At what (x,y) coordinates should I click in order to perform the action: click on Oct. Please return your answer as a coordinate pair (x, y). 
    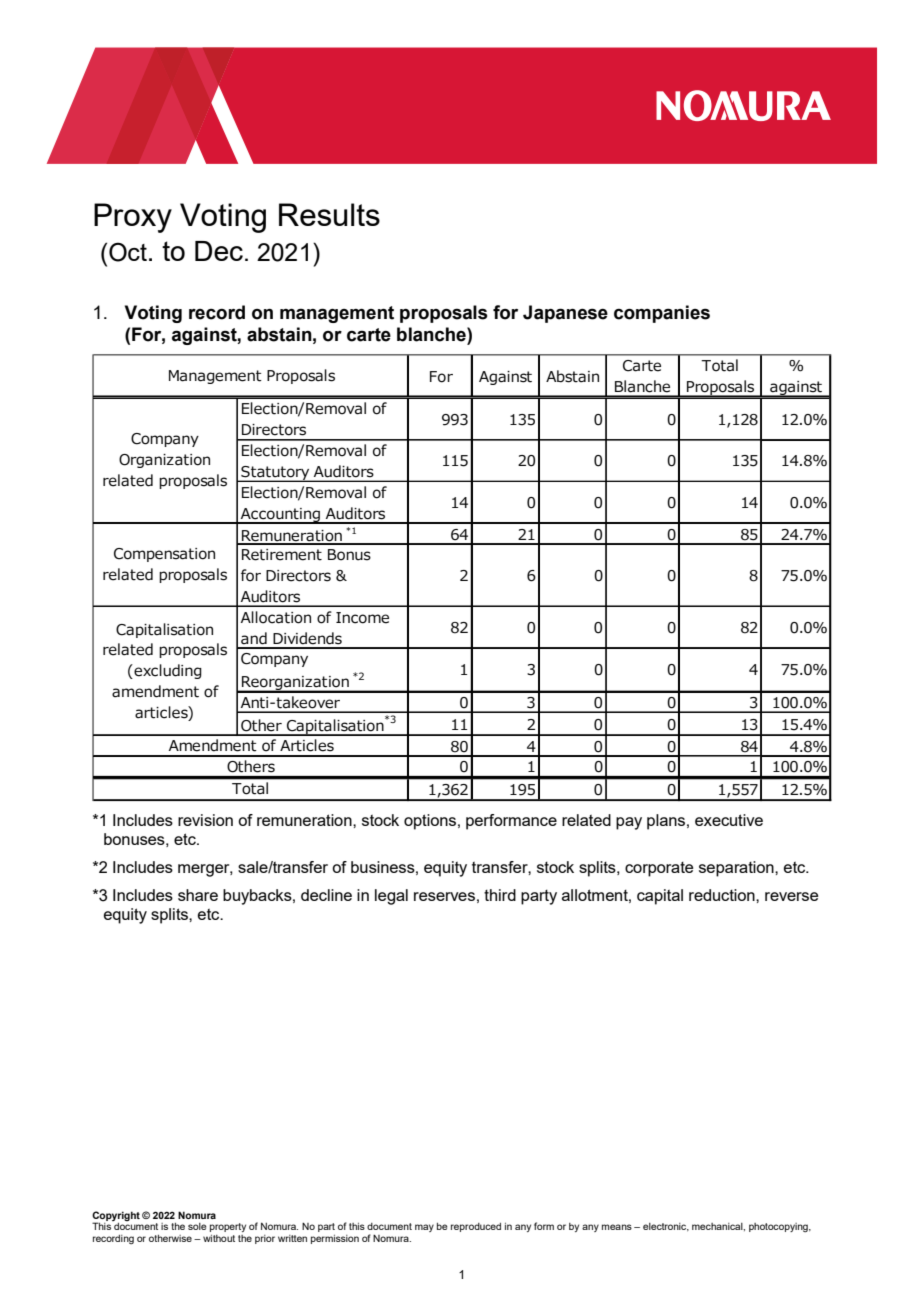
    Looking at the image, I should click on (128, 252).
